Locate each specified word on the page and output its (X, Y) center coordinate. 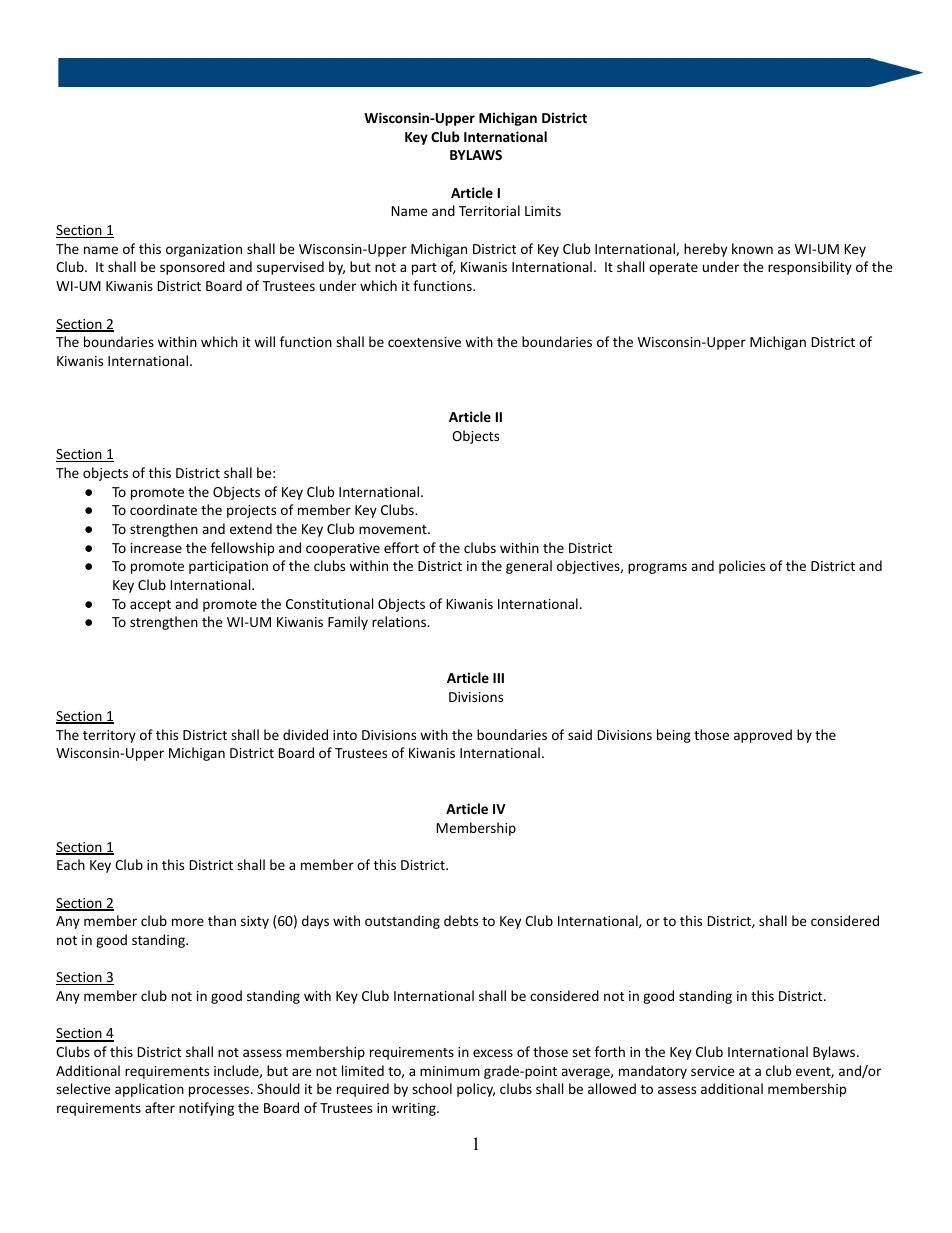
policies (742, 567)
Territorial (489, 210)
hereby (705, 250)
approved (763, 736)
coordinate (163, 509)
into (345, 735)
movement (394, 529)
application (149, 1090)
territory (109, 736)
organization (204, 250)
